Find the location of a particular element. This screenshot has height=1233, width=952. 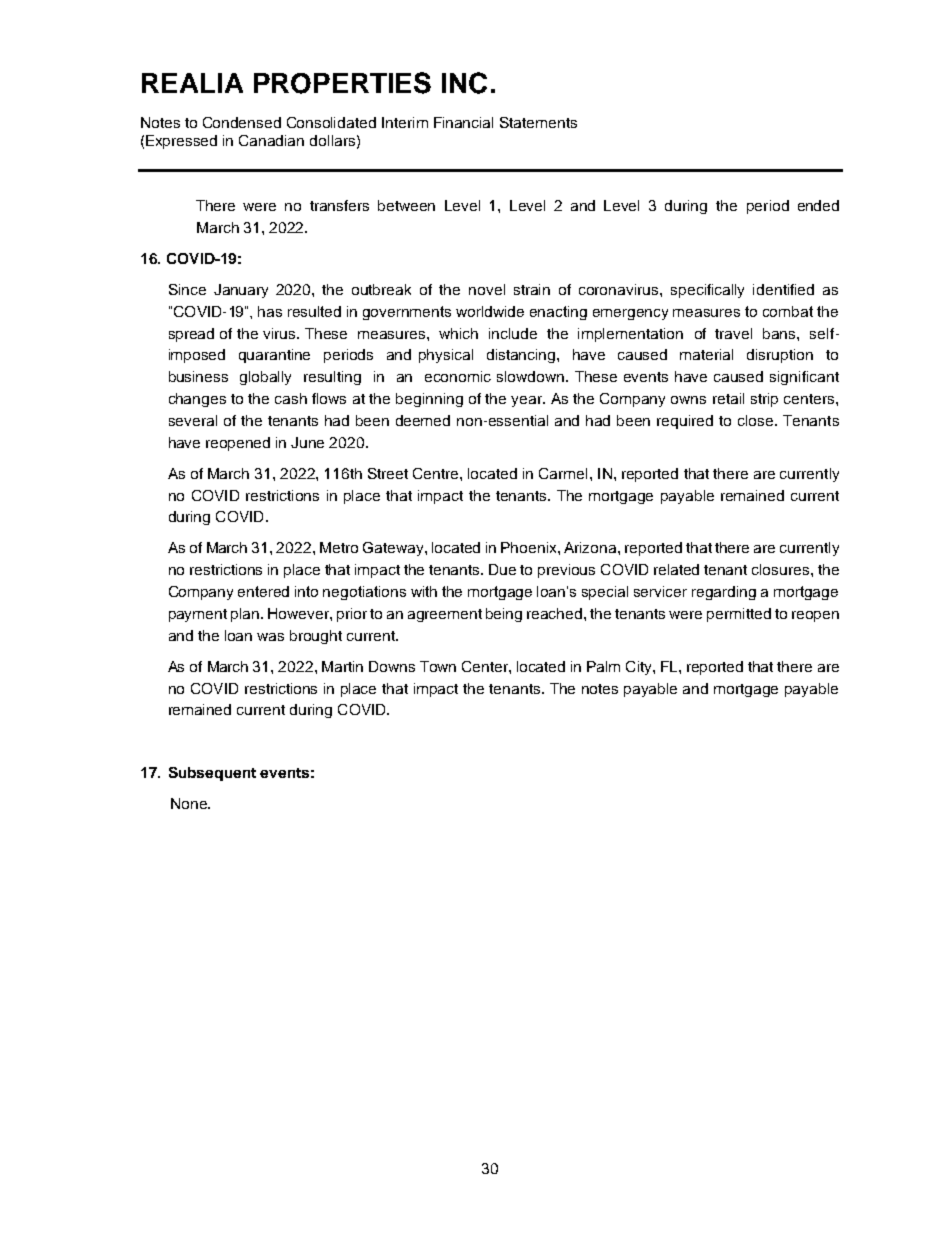

June is located at coordinates (307, 442).
